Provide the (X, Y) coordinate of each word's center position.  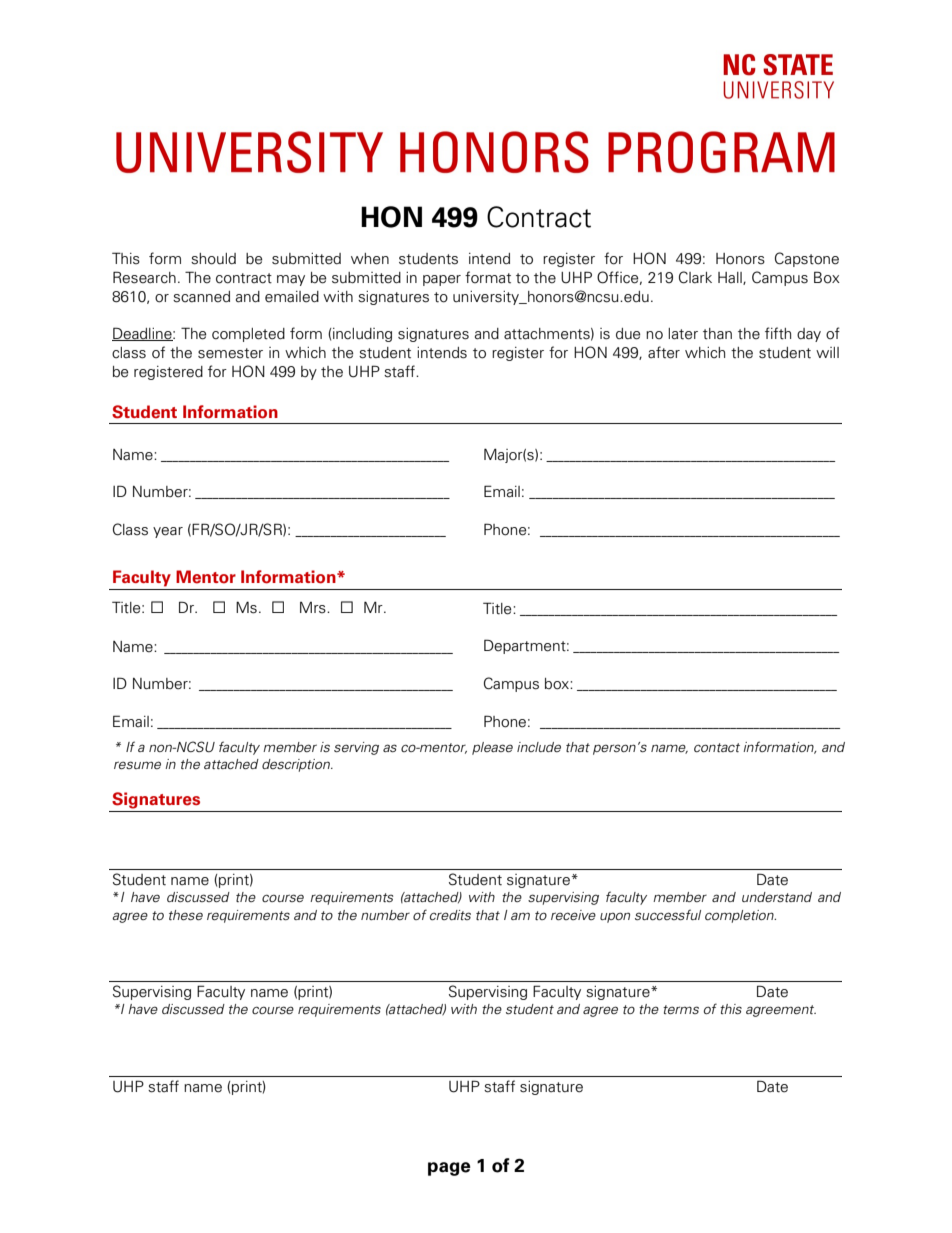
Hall (731, 278)
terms (681, 1009)
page (449, 1169)
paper (442, 280)
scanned (201, 297)
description (297, 765)
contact (717, 747)
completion (740, 916)
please (492, 748)
